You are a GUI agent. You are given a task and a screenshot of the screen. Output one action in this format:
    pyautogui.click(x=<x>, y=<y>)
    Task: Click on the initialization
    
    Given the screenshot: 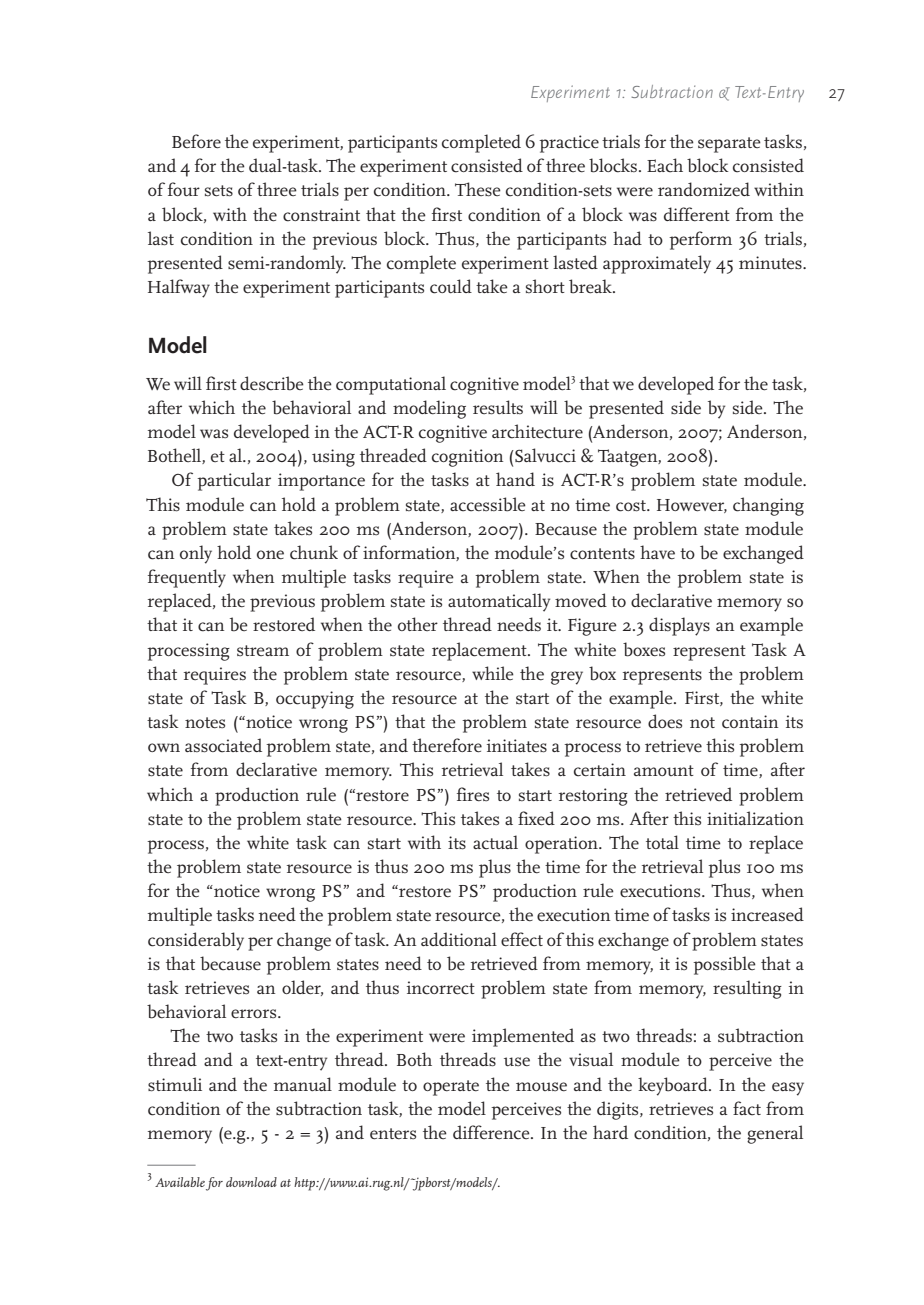 What is the action you would take?
    pyautogui.click(x=755, y=818)
